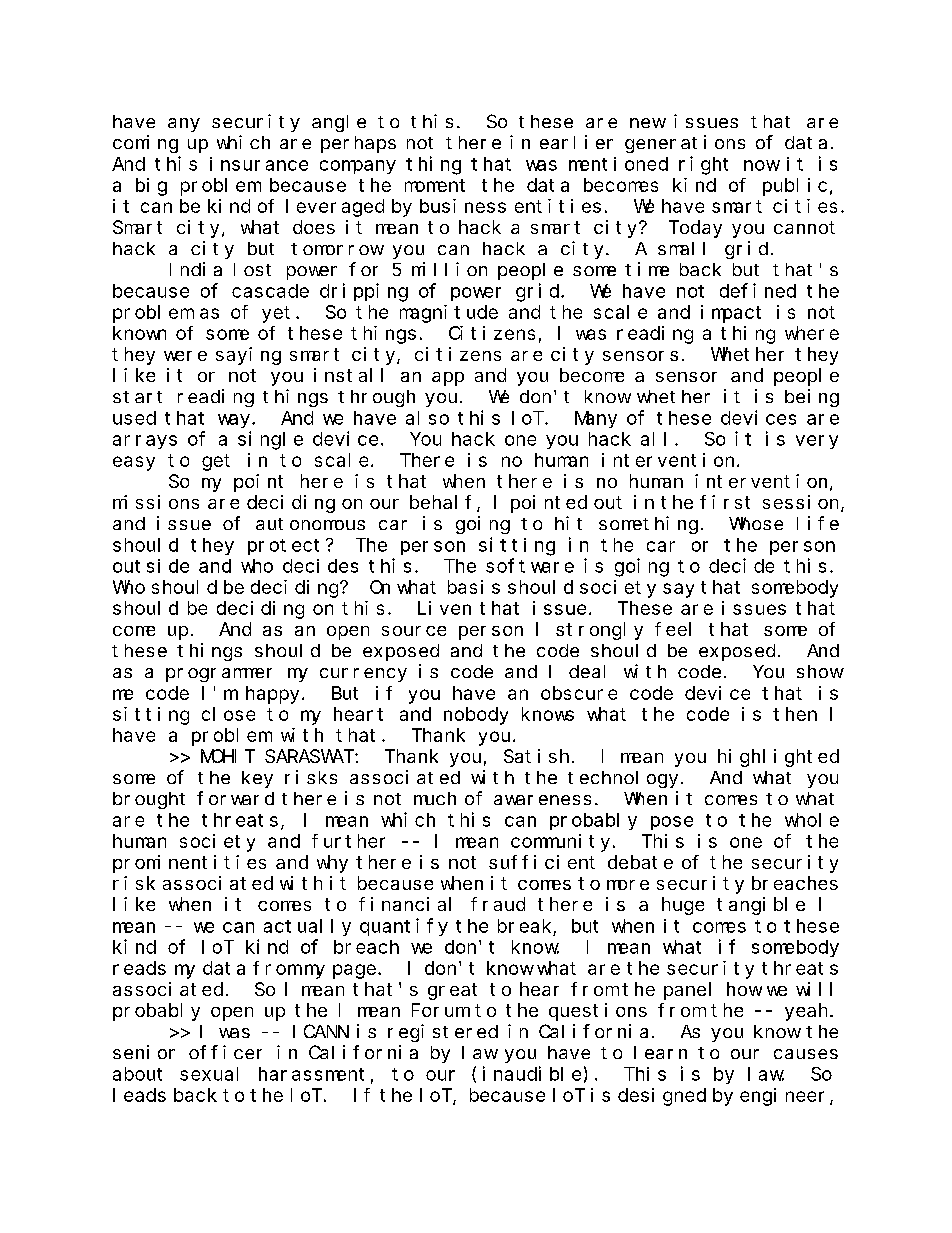 This image has width=952, height=1233. What do you see at coordinates (435, 798) in the image?
I see `much` at bounding box center [435, 798].
